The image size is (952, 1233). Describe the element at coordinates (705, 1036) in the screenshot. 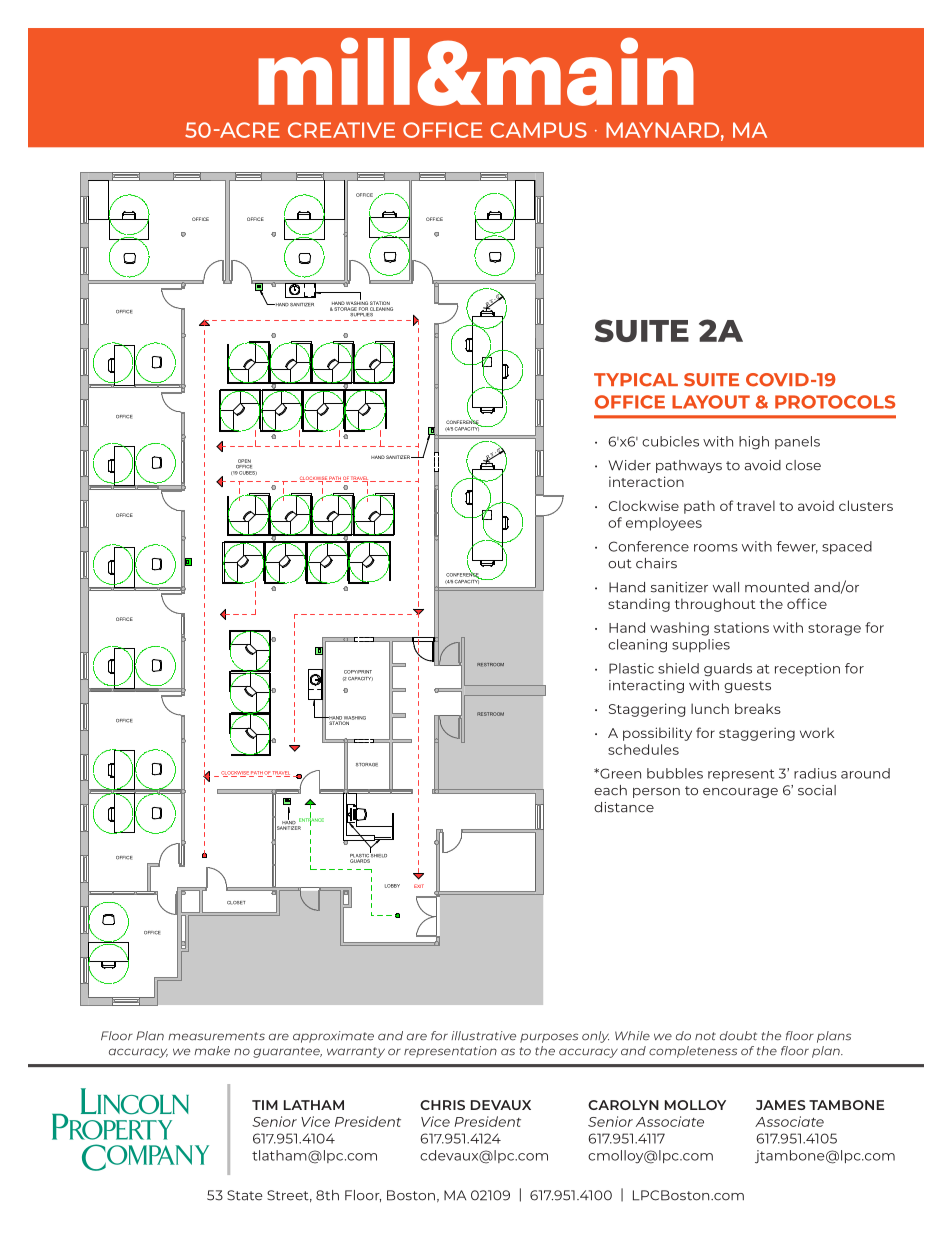

I see `not` at that location.
